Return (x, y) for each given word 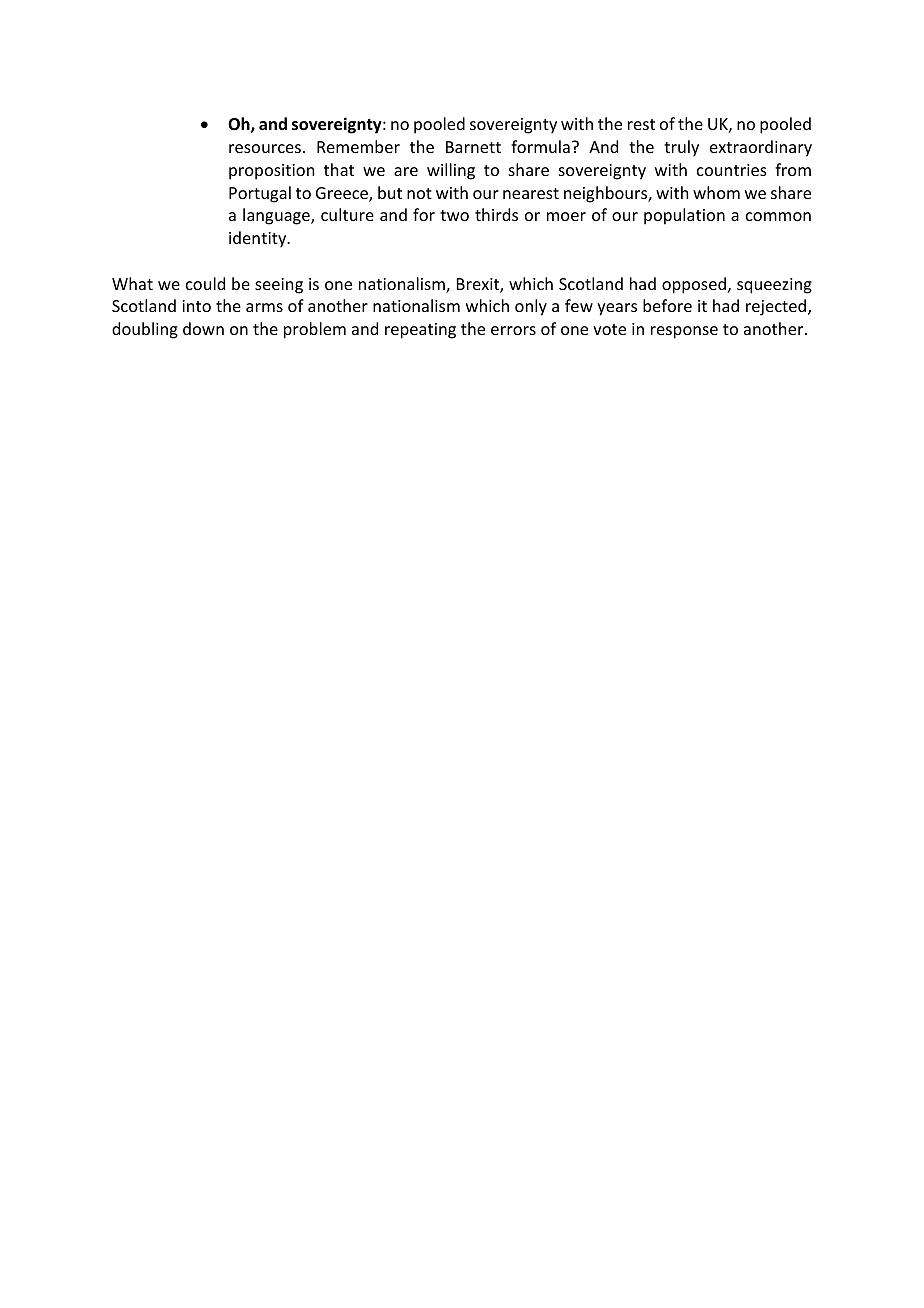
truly (681, 148)
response (684, 332)
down (203, 328)
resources (265, 148)
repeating (420, 331)
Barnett (473, 147)
